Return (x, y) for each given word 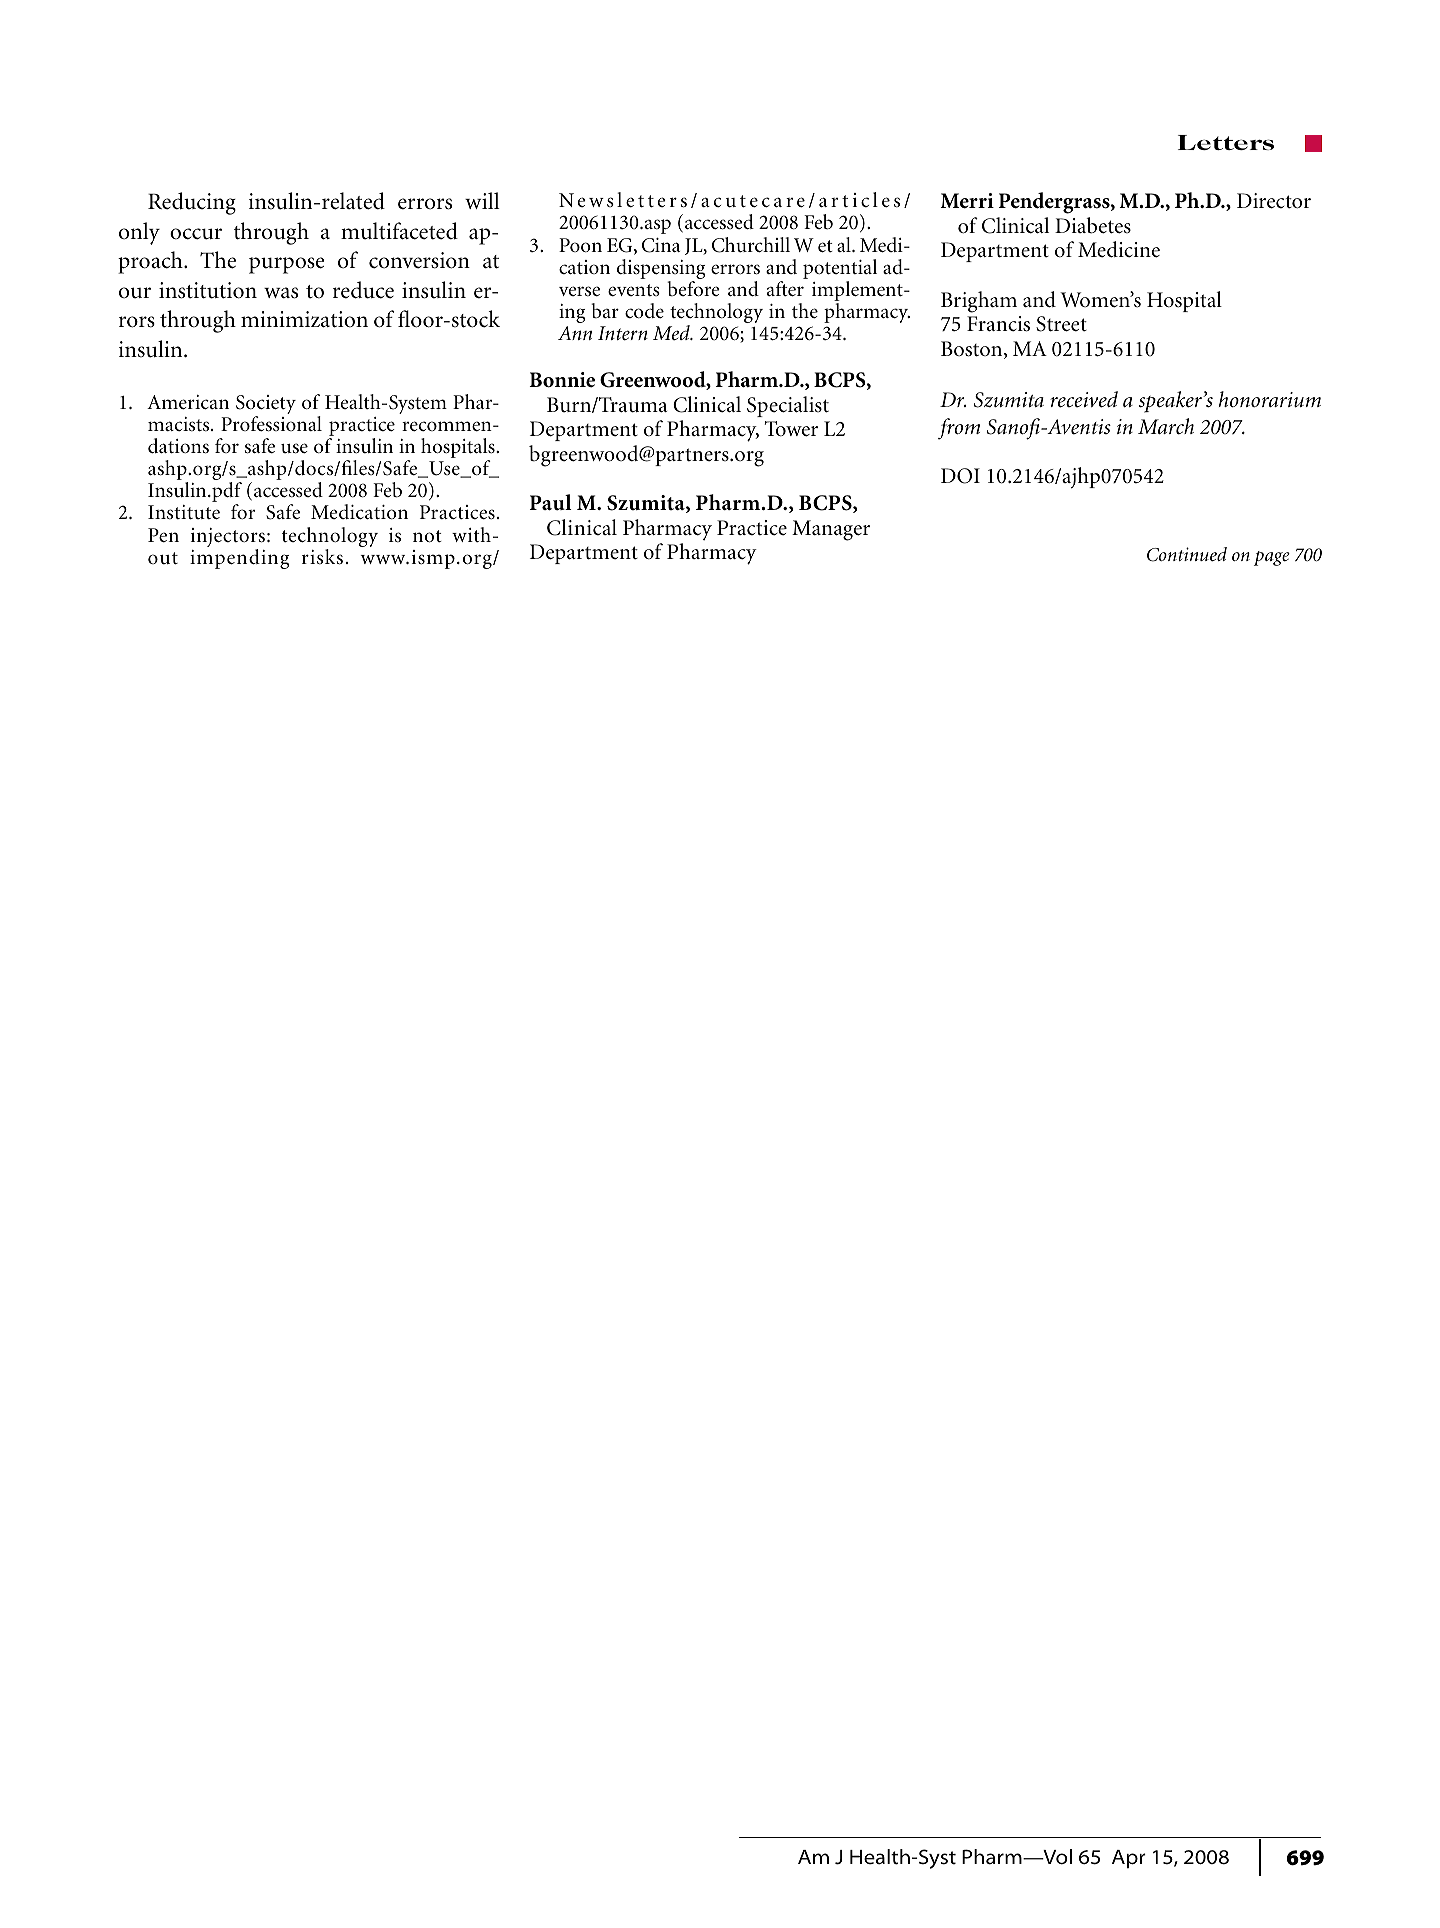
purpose (286, 265)
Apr (1129, 1859)
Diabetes (1093, 225)
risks (322, 557)
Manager (831, 530)
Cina (661, 245)
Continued (1187, 554)
